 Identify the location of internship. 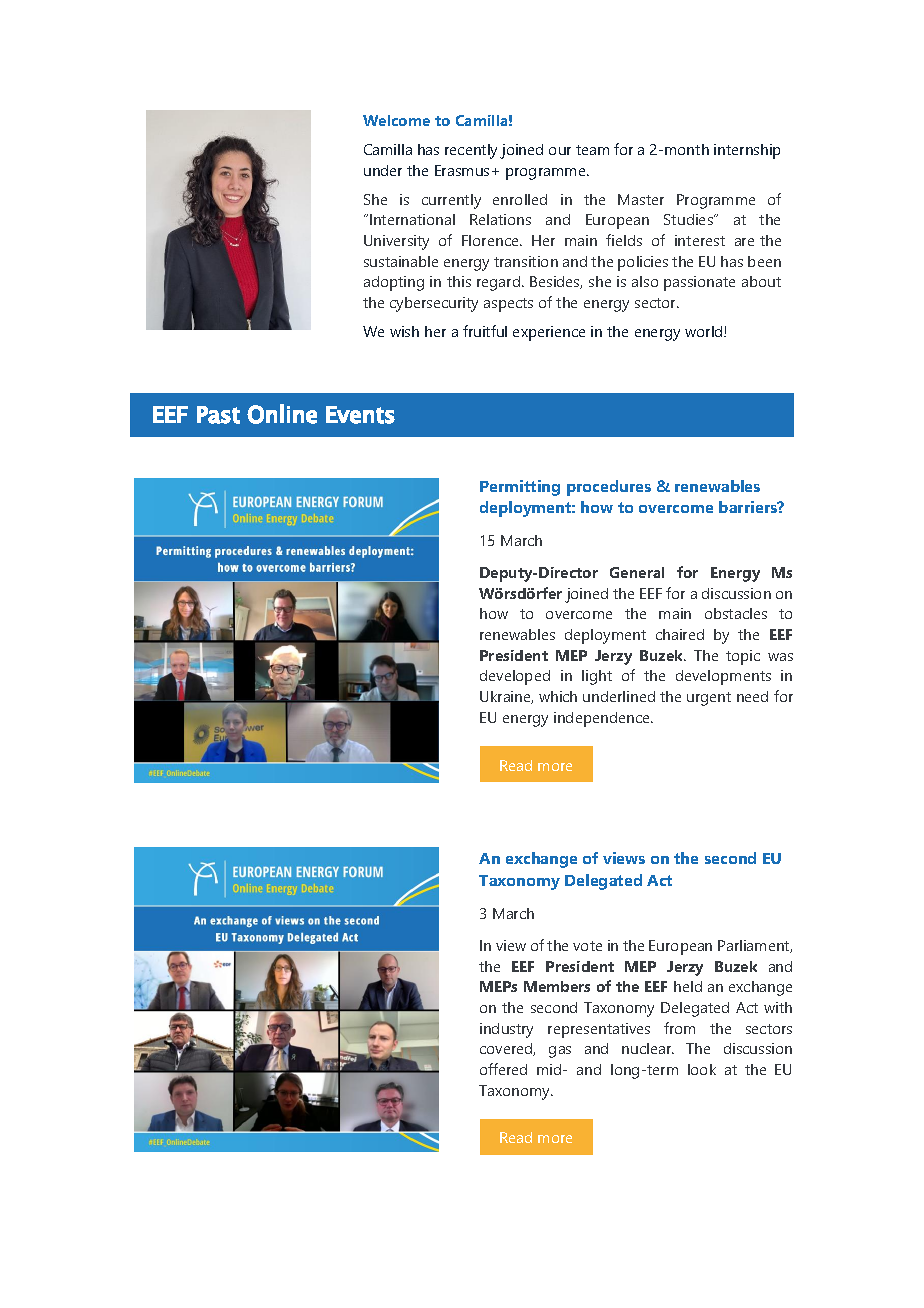
(747, 151).
